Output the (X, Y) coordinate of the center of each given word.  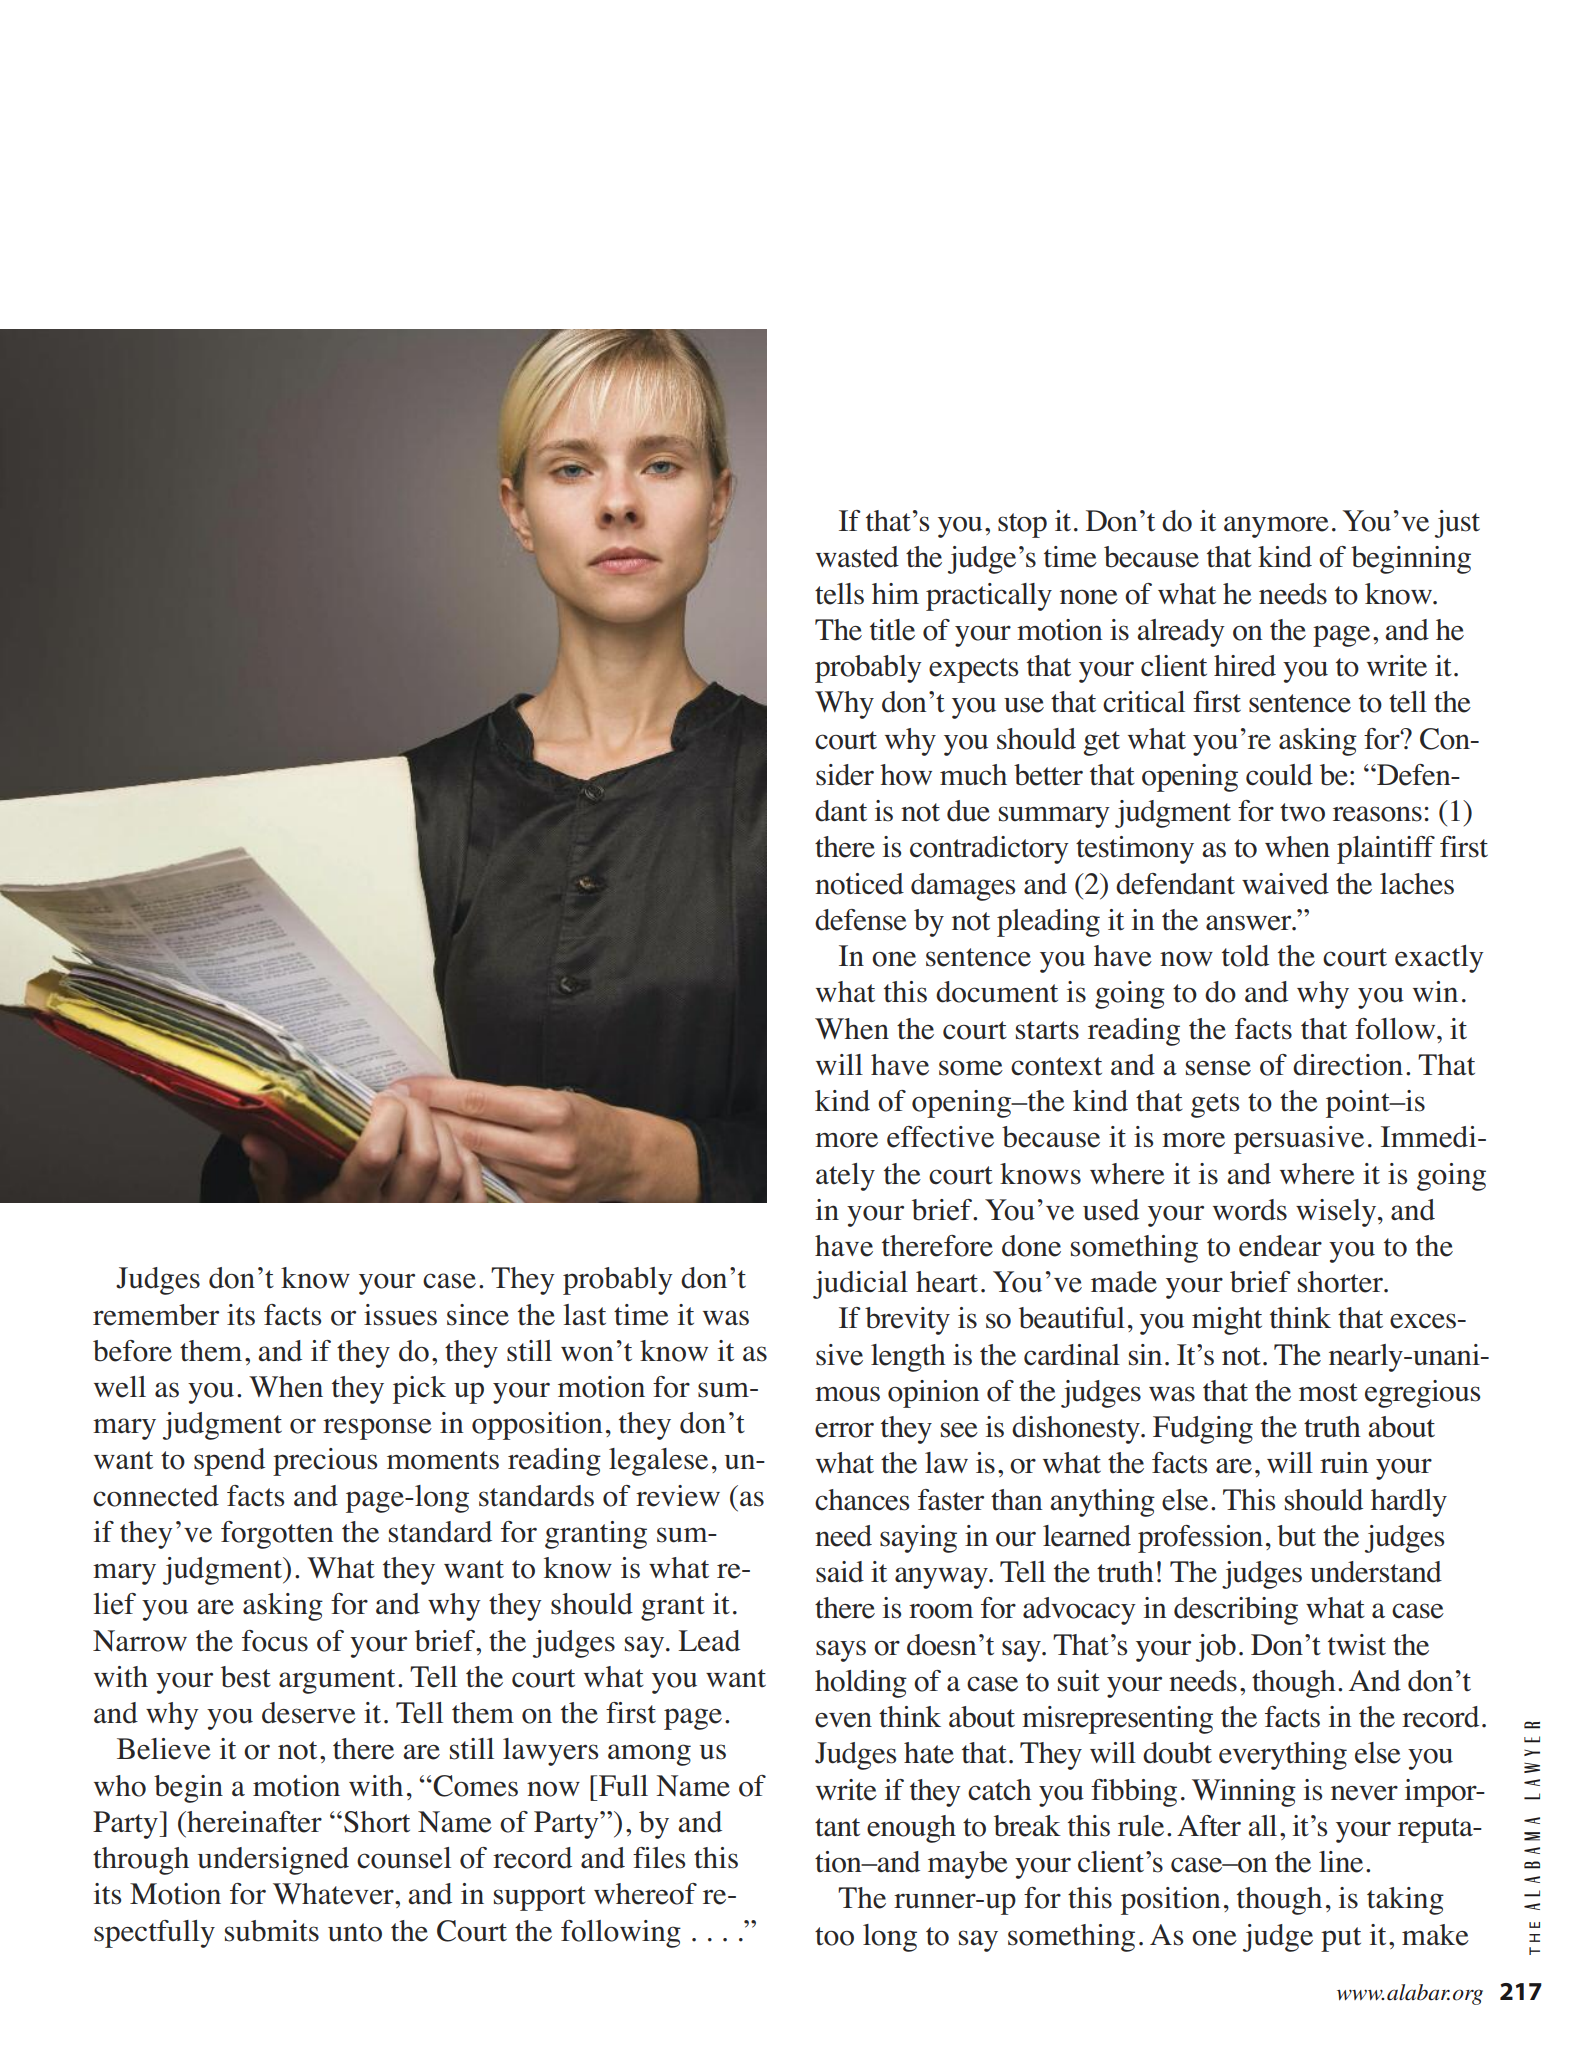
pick (419, 1390)
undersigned (273, 1861)
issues (400, 1315)
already (1181, 633)
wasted (857, 557)
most (1328, 1392)
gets (1215, 1105)
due (968, 811)
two (1302, 812)
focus (275, 1641)
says (841, 1651)
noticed (859, 884)
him (895, 593)
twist (1357, 1645)
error (844, 1430)
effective (940, 1137)
